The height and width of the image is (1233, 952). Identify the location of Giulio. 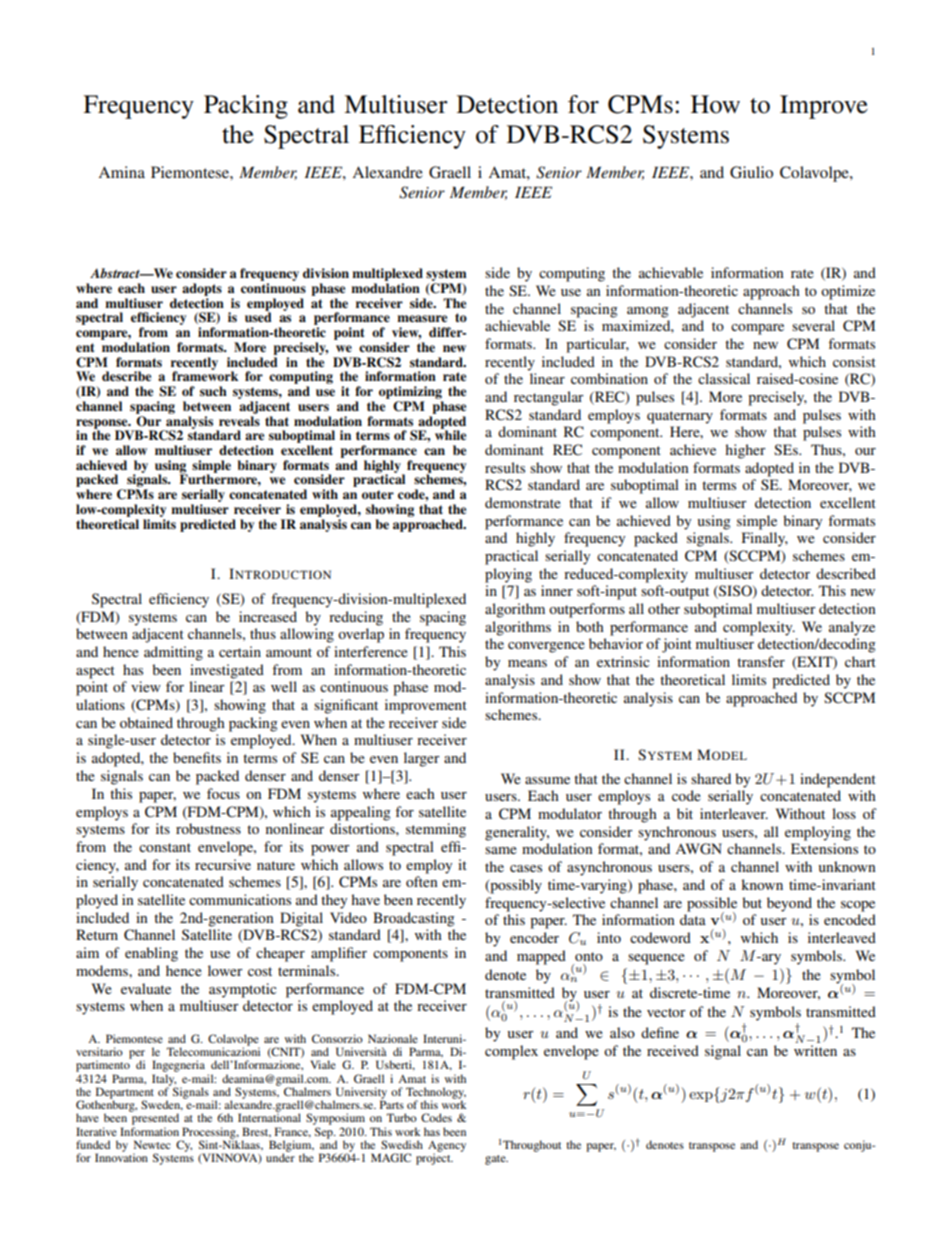
(751, 172).
